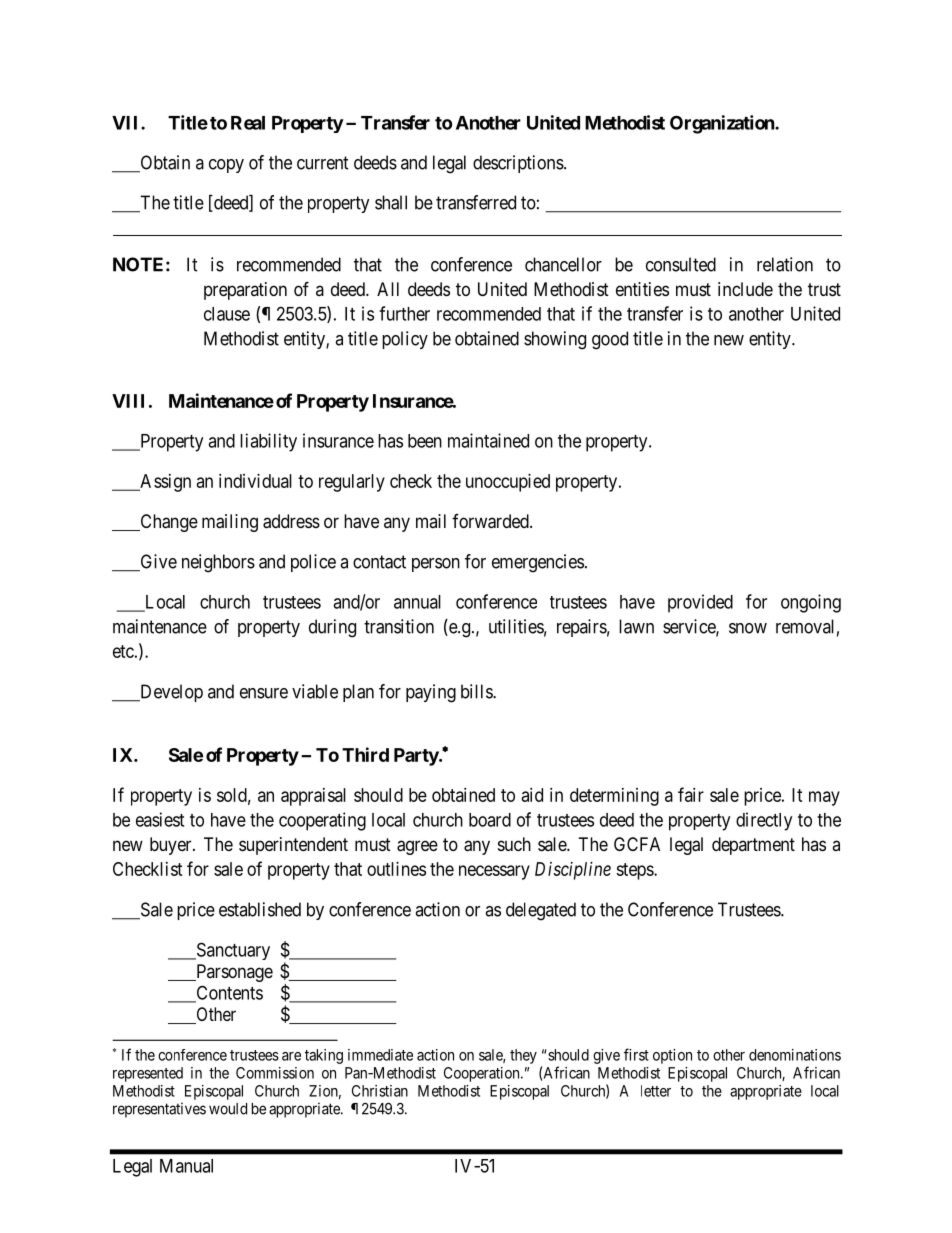 This screenshot has width=952, height=1233. I want to click on letter, so click(656, 1091).
